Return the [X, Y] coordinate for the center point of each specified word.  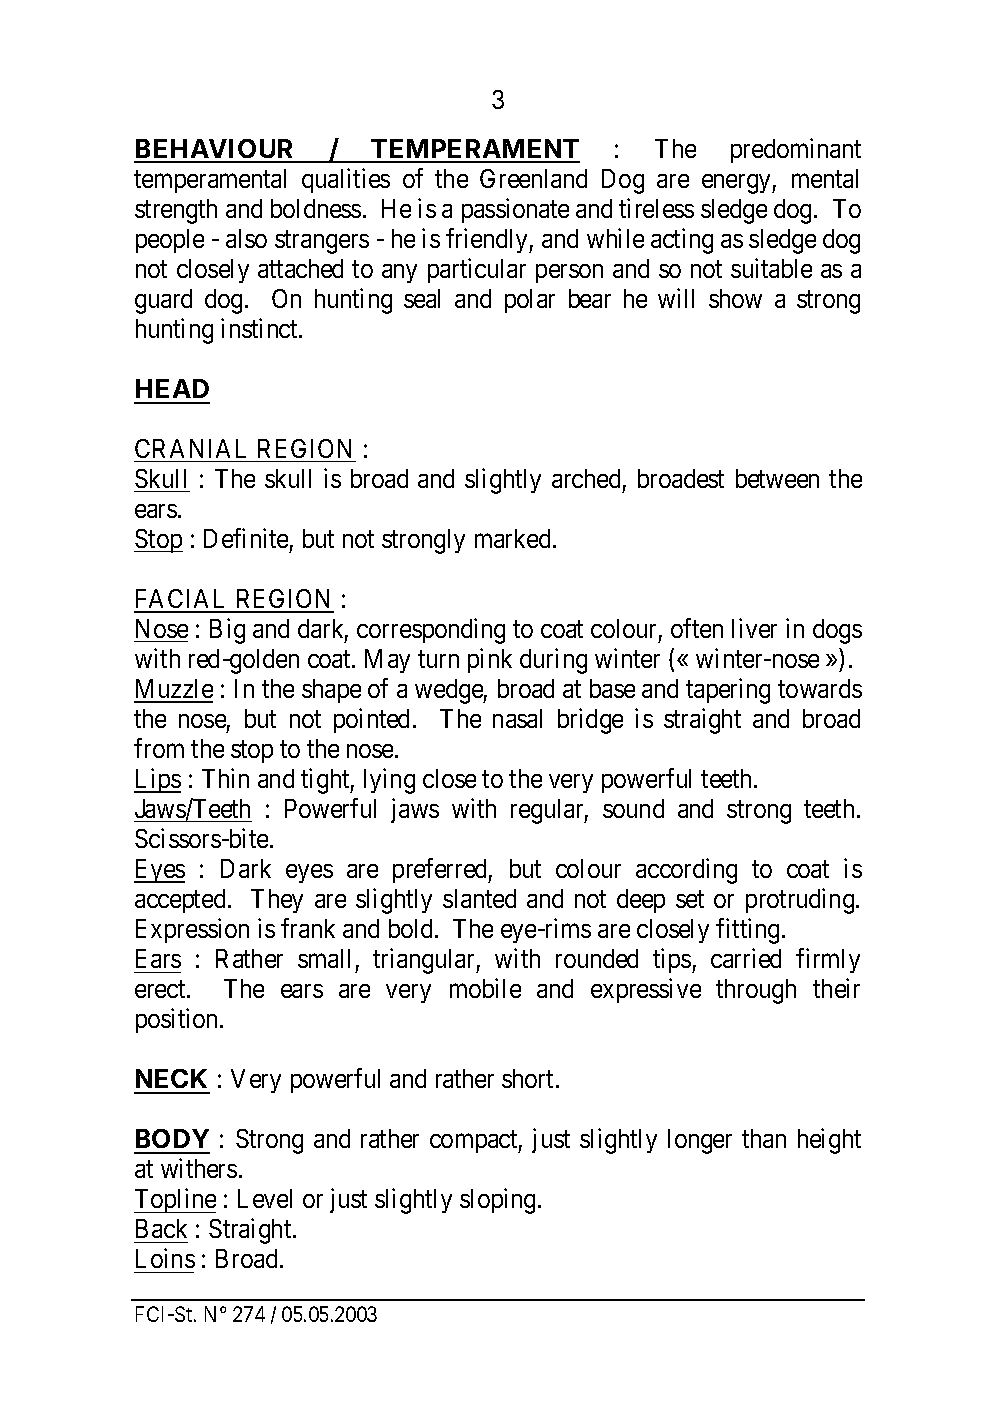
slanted [479, 898]
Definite [246, 538]
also [246, 238]
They [277, 901]
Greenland [533, 178]
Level [265, 1198]
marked [512, 538]
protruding [801, 901]
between [777, 478]
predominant [796, 150]
